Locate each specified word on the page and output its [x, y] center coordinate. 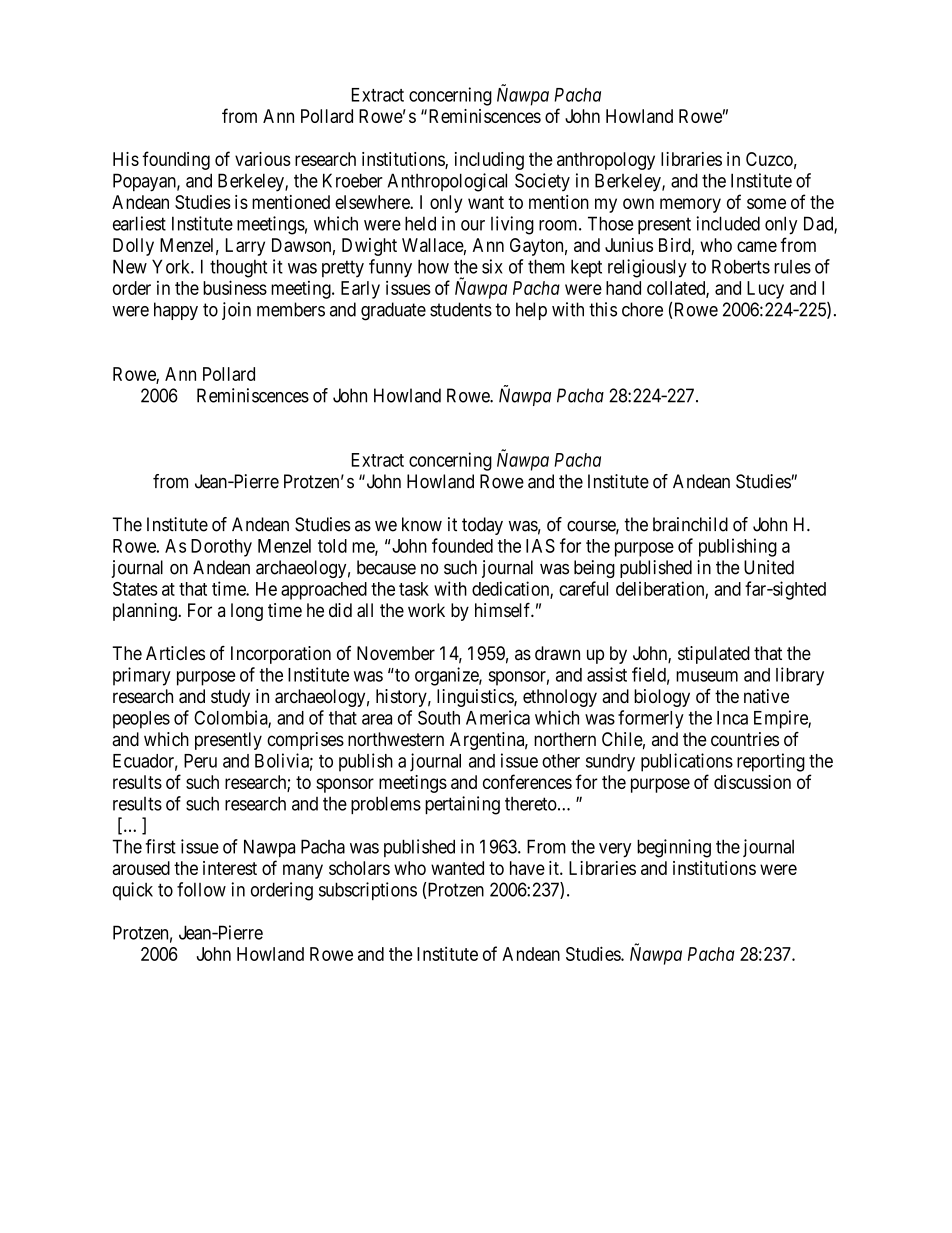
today [482, 526]
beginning [674, 848]
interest [230, 868]
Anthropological [447, 182]
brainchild [690, 524]
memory [690, 205]
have [527, 868]
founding [176, 160]
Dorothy [221, 548]
